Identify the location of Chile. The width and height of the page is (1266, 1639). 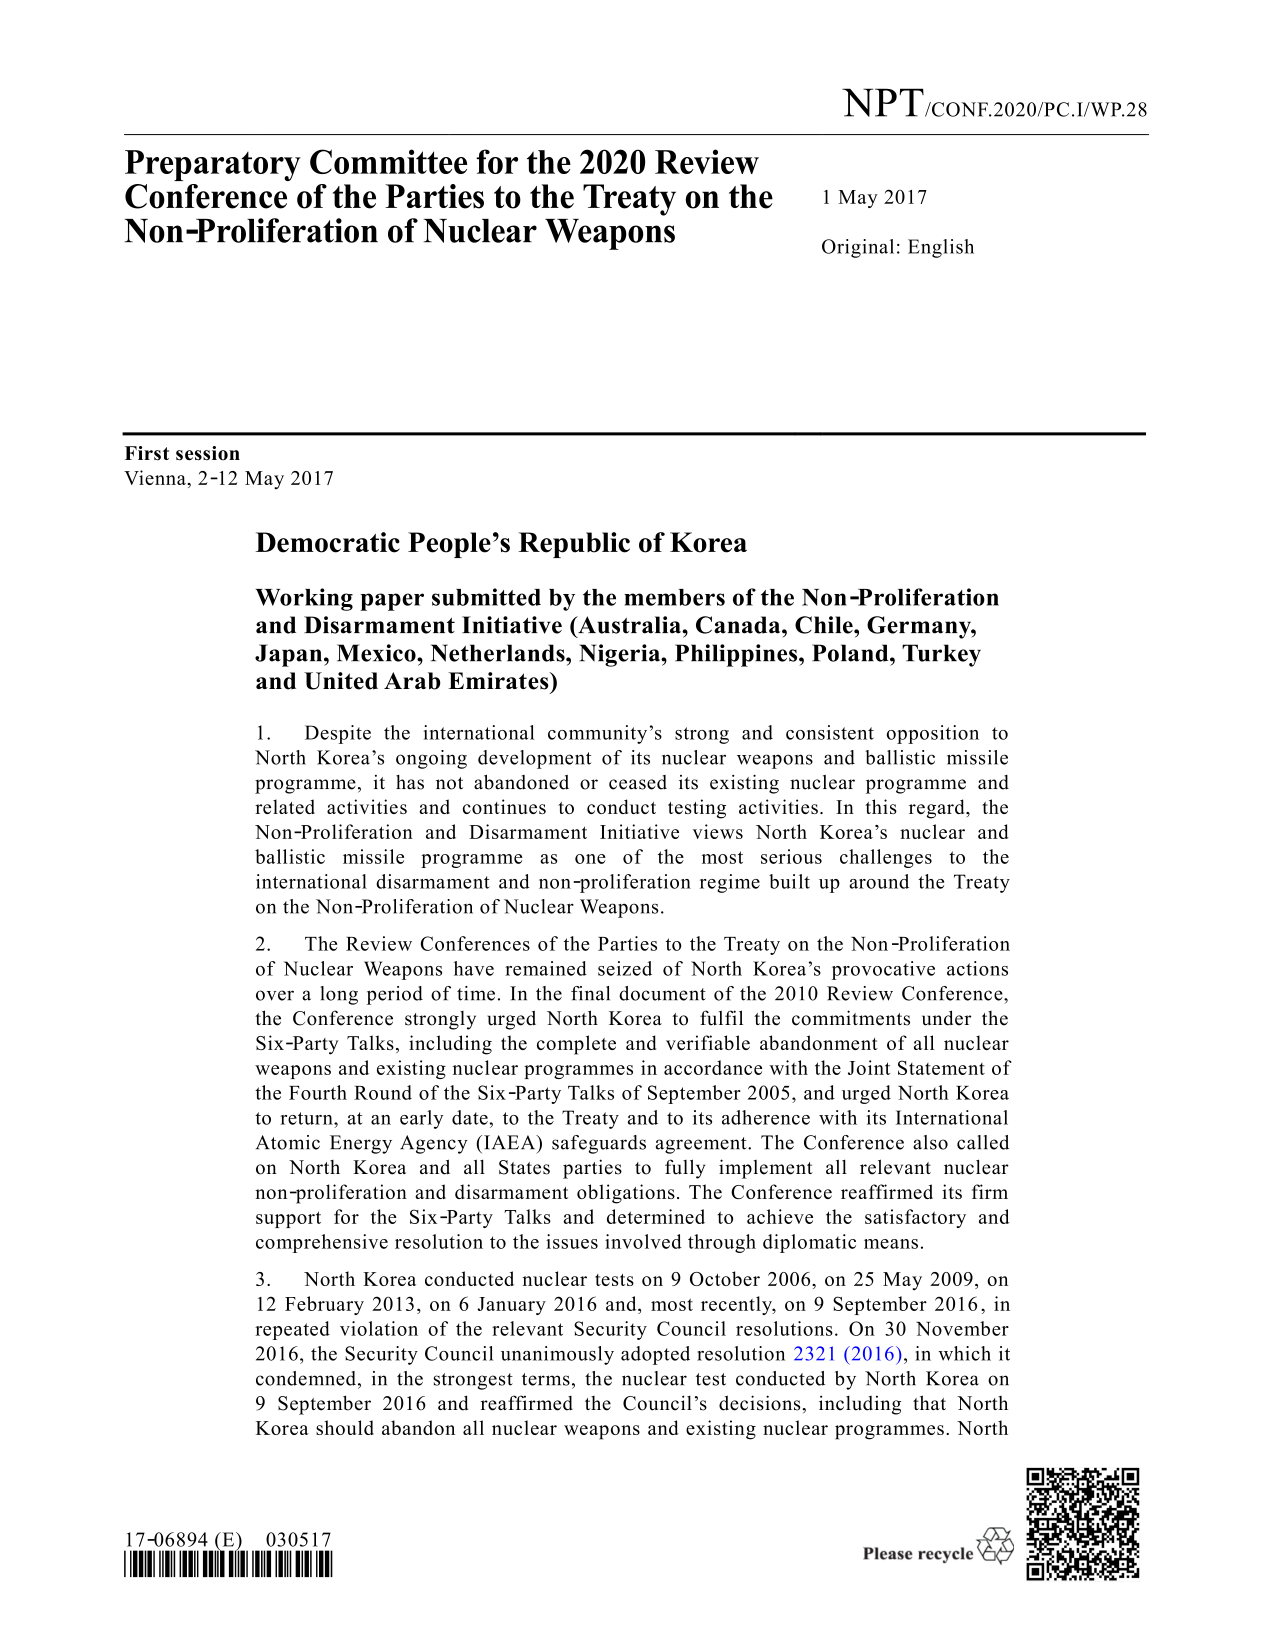
(825, 625).
